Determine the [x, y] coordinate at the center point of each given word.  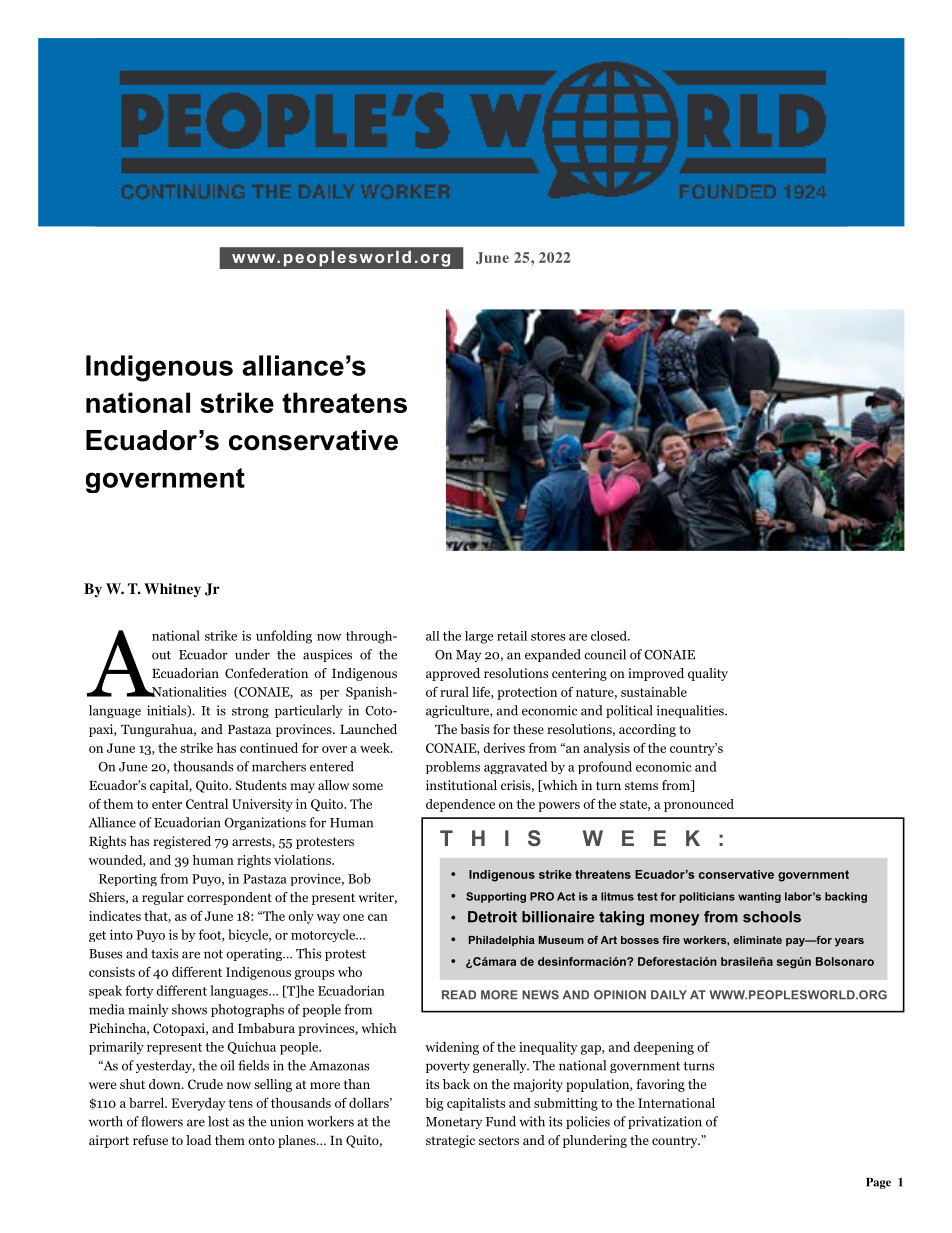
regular [163, 898]
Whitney [172, 590]
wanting [759, 897]
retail [512, 636]
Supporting [496, 897]
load [199, 1140]
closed [610, 636]
